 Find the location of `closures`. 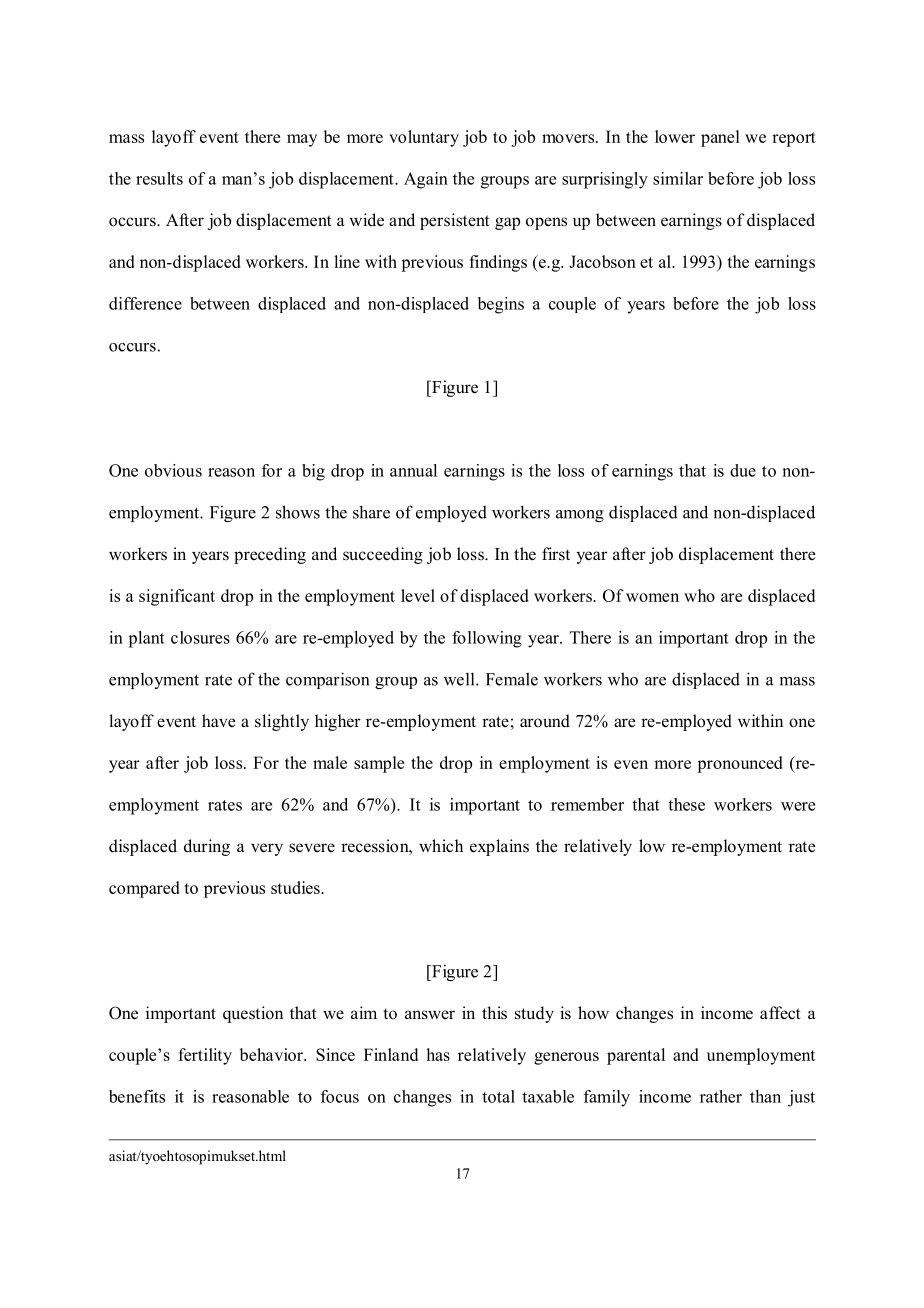

closures is located at coordinates (200, 637).
